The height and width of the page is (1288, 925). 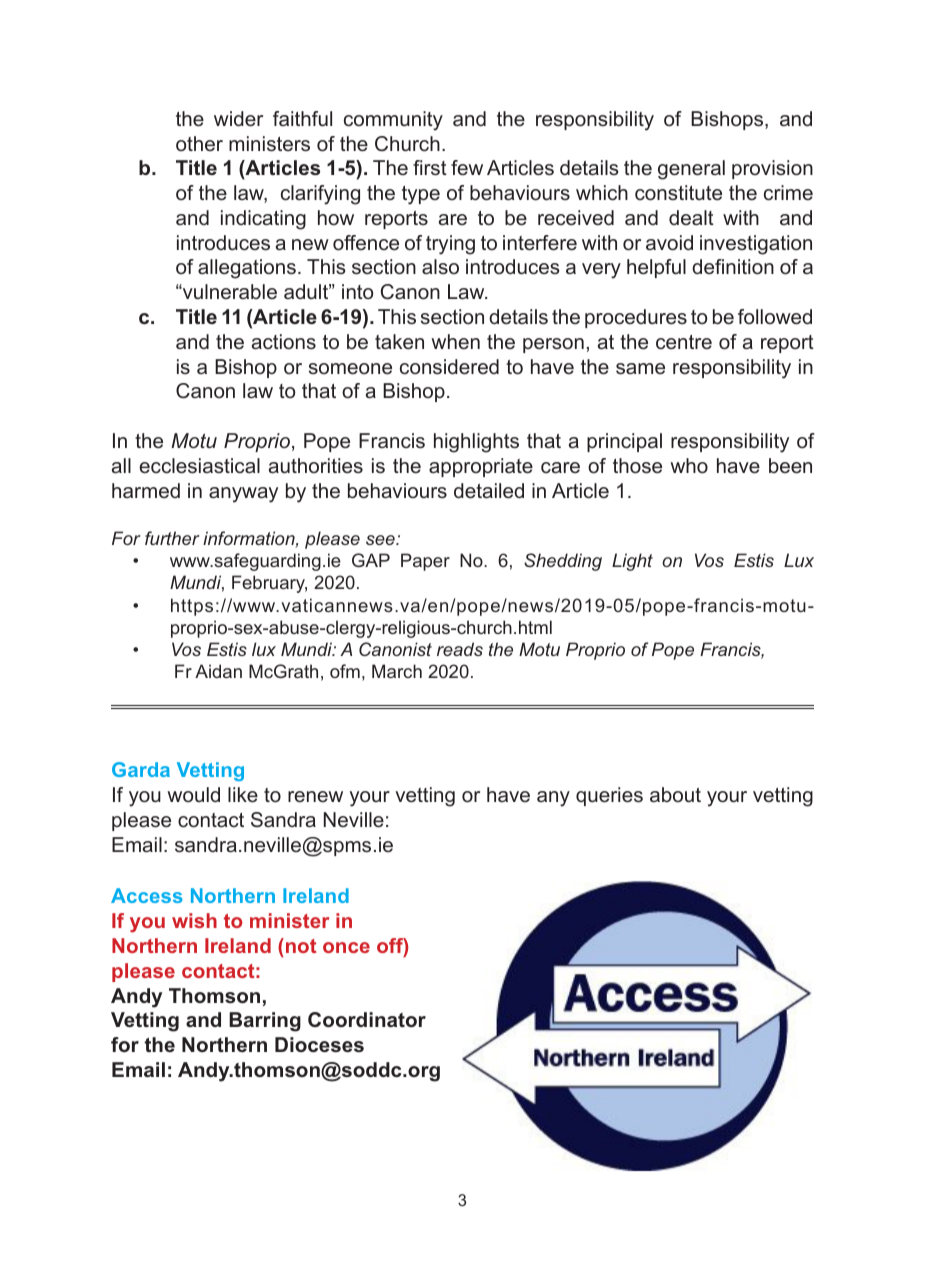 What do you see at coordinates (172, 538) in the page?
I see `further` at bounding box center [172, 538].
